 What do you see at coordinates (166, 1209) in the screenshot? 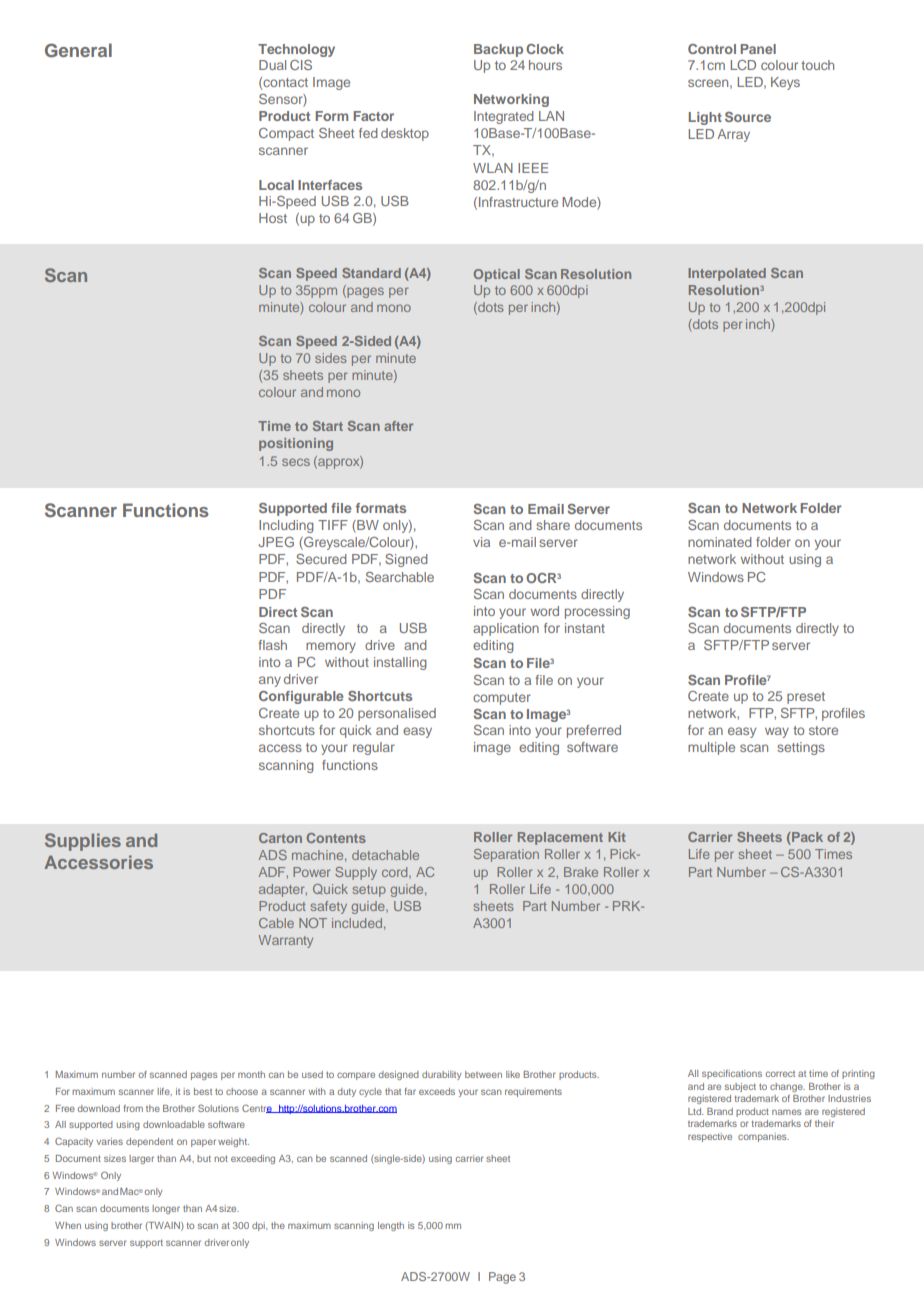
I see `longer` at bounding box center [166, 1209].
